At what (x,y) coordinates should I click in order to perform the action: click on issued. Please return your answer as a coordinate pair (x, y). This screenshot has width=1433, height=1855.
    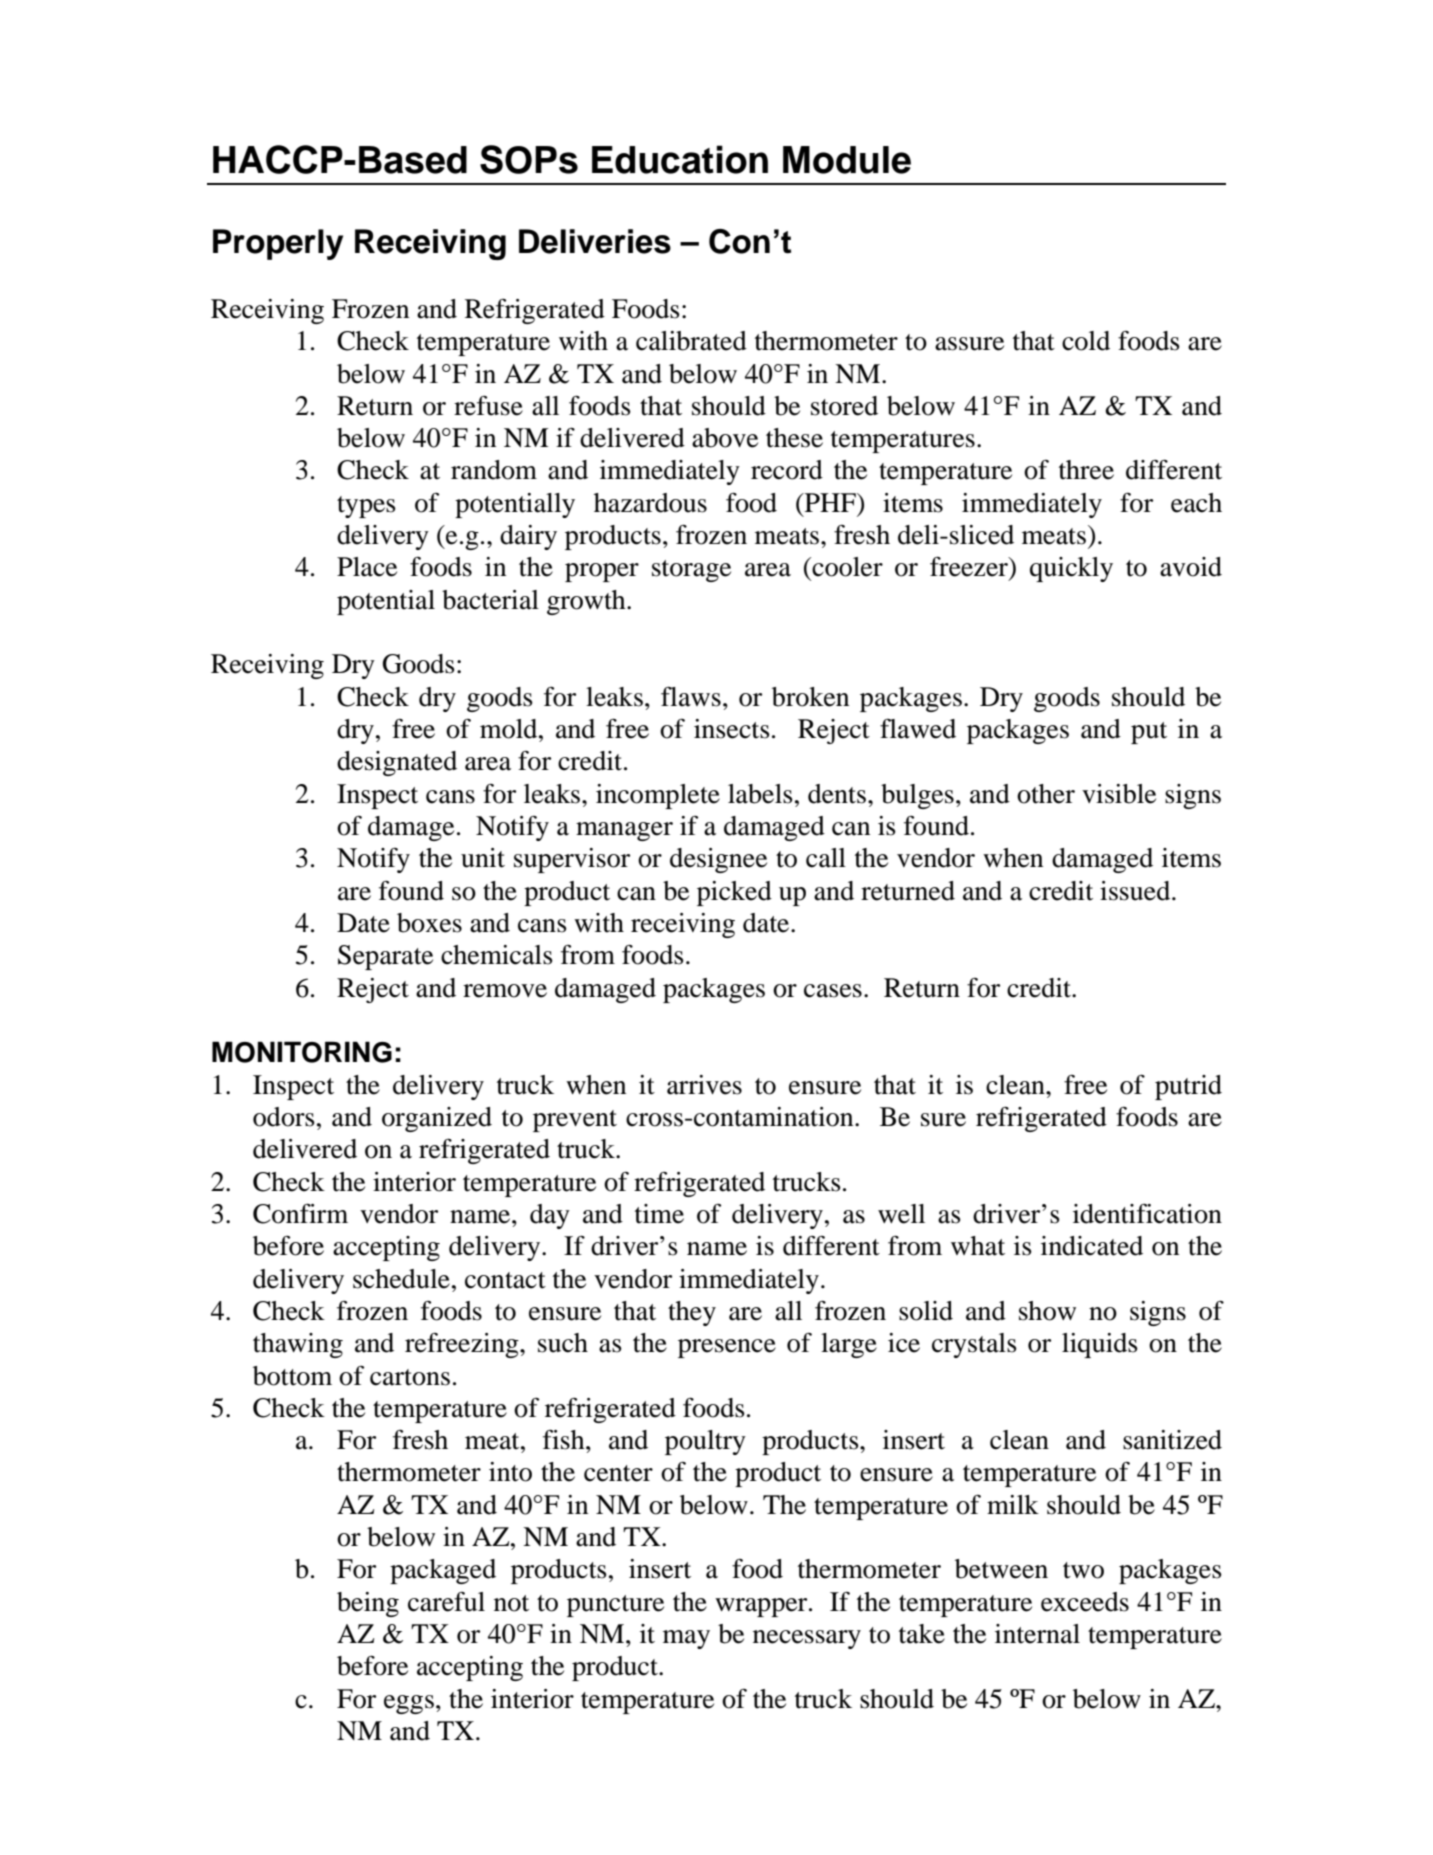
    Looking at the image, I should click on (1136, 891).
